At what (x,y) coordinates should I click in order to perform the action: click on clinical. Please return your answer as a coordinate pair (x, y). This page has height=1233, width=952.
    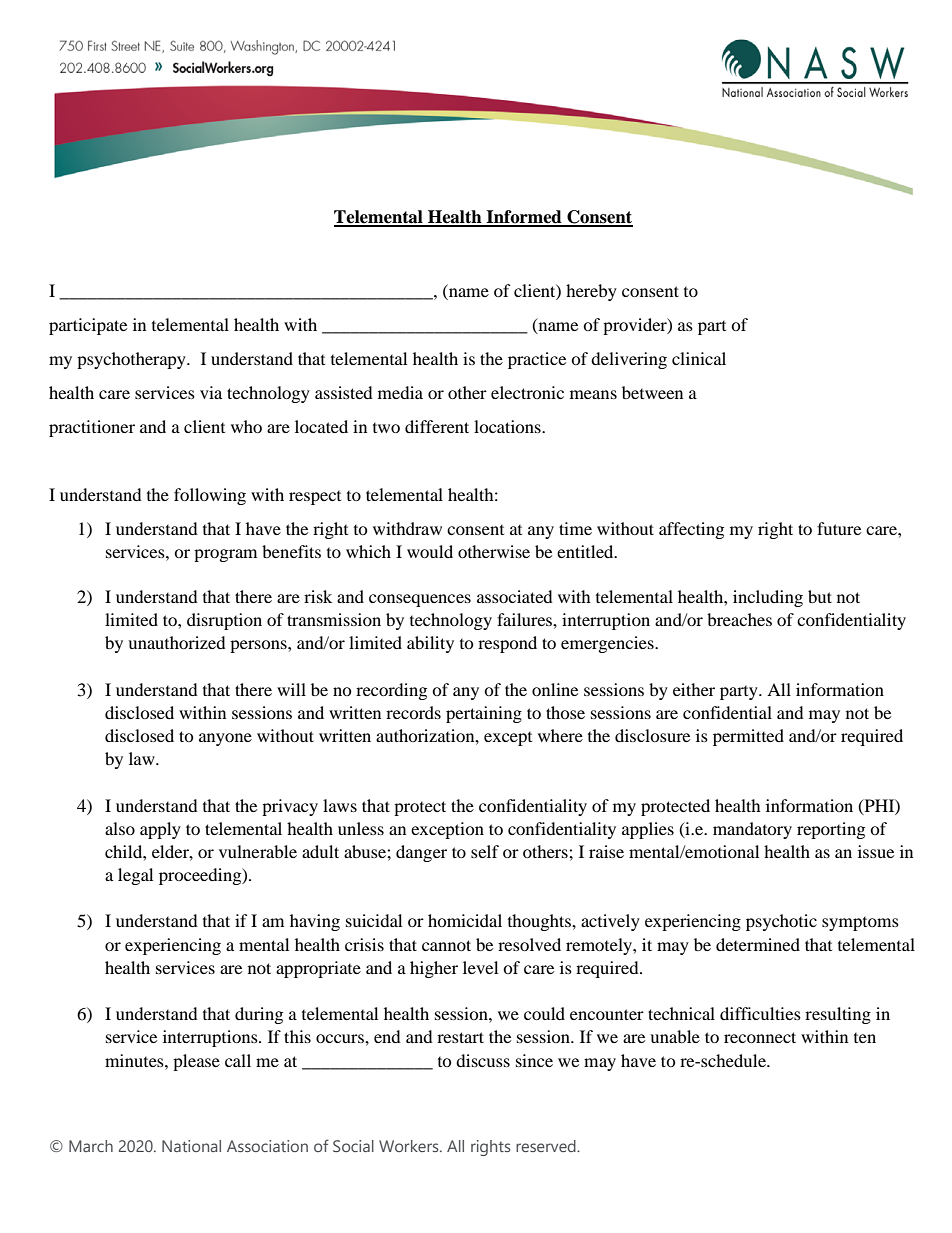
    Looking at the image, I should click on (699, 358).
